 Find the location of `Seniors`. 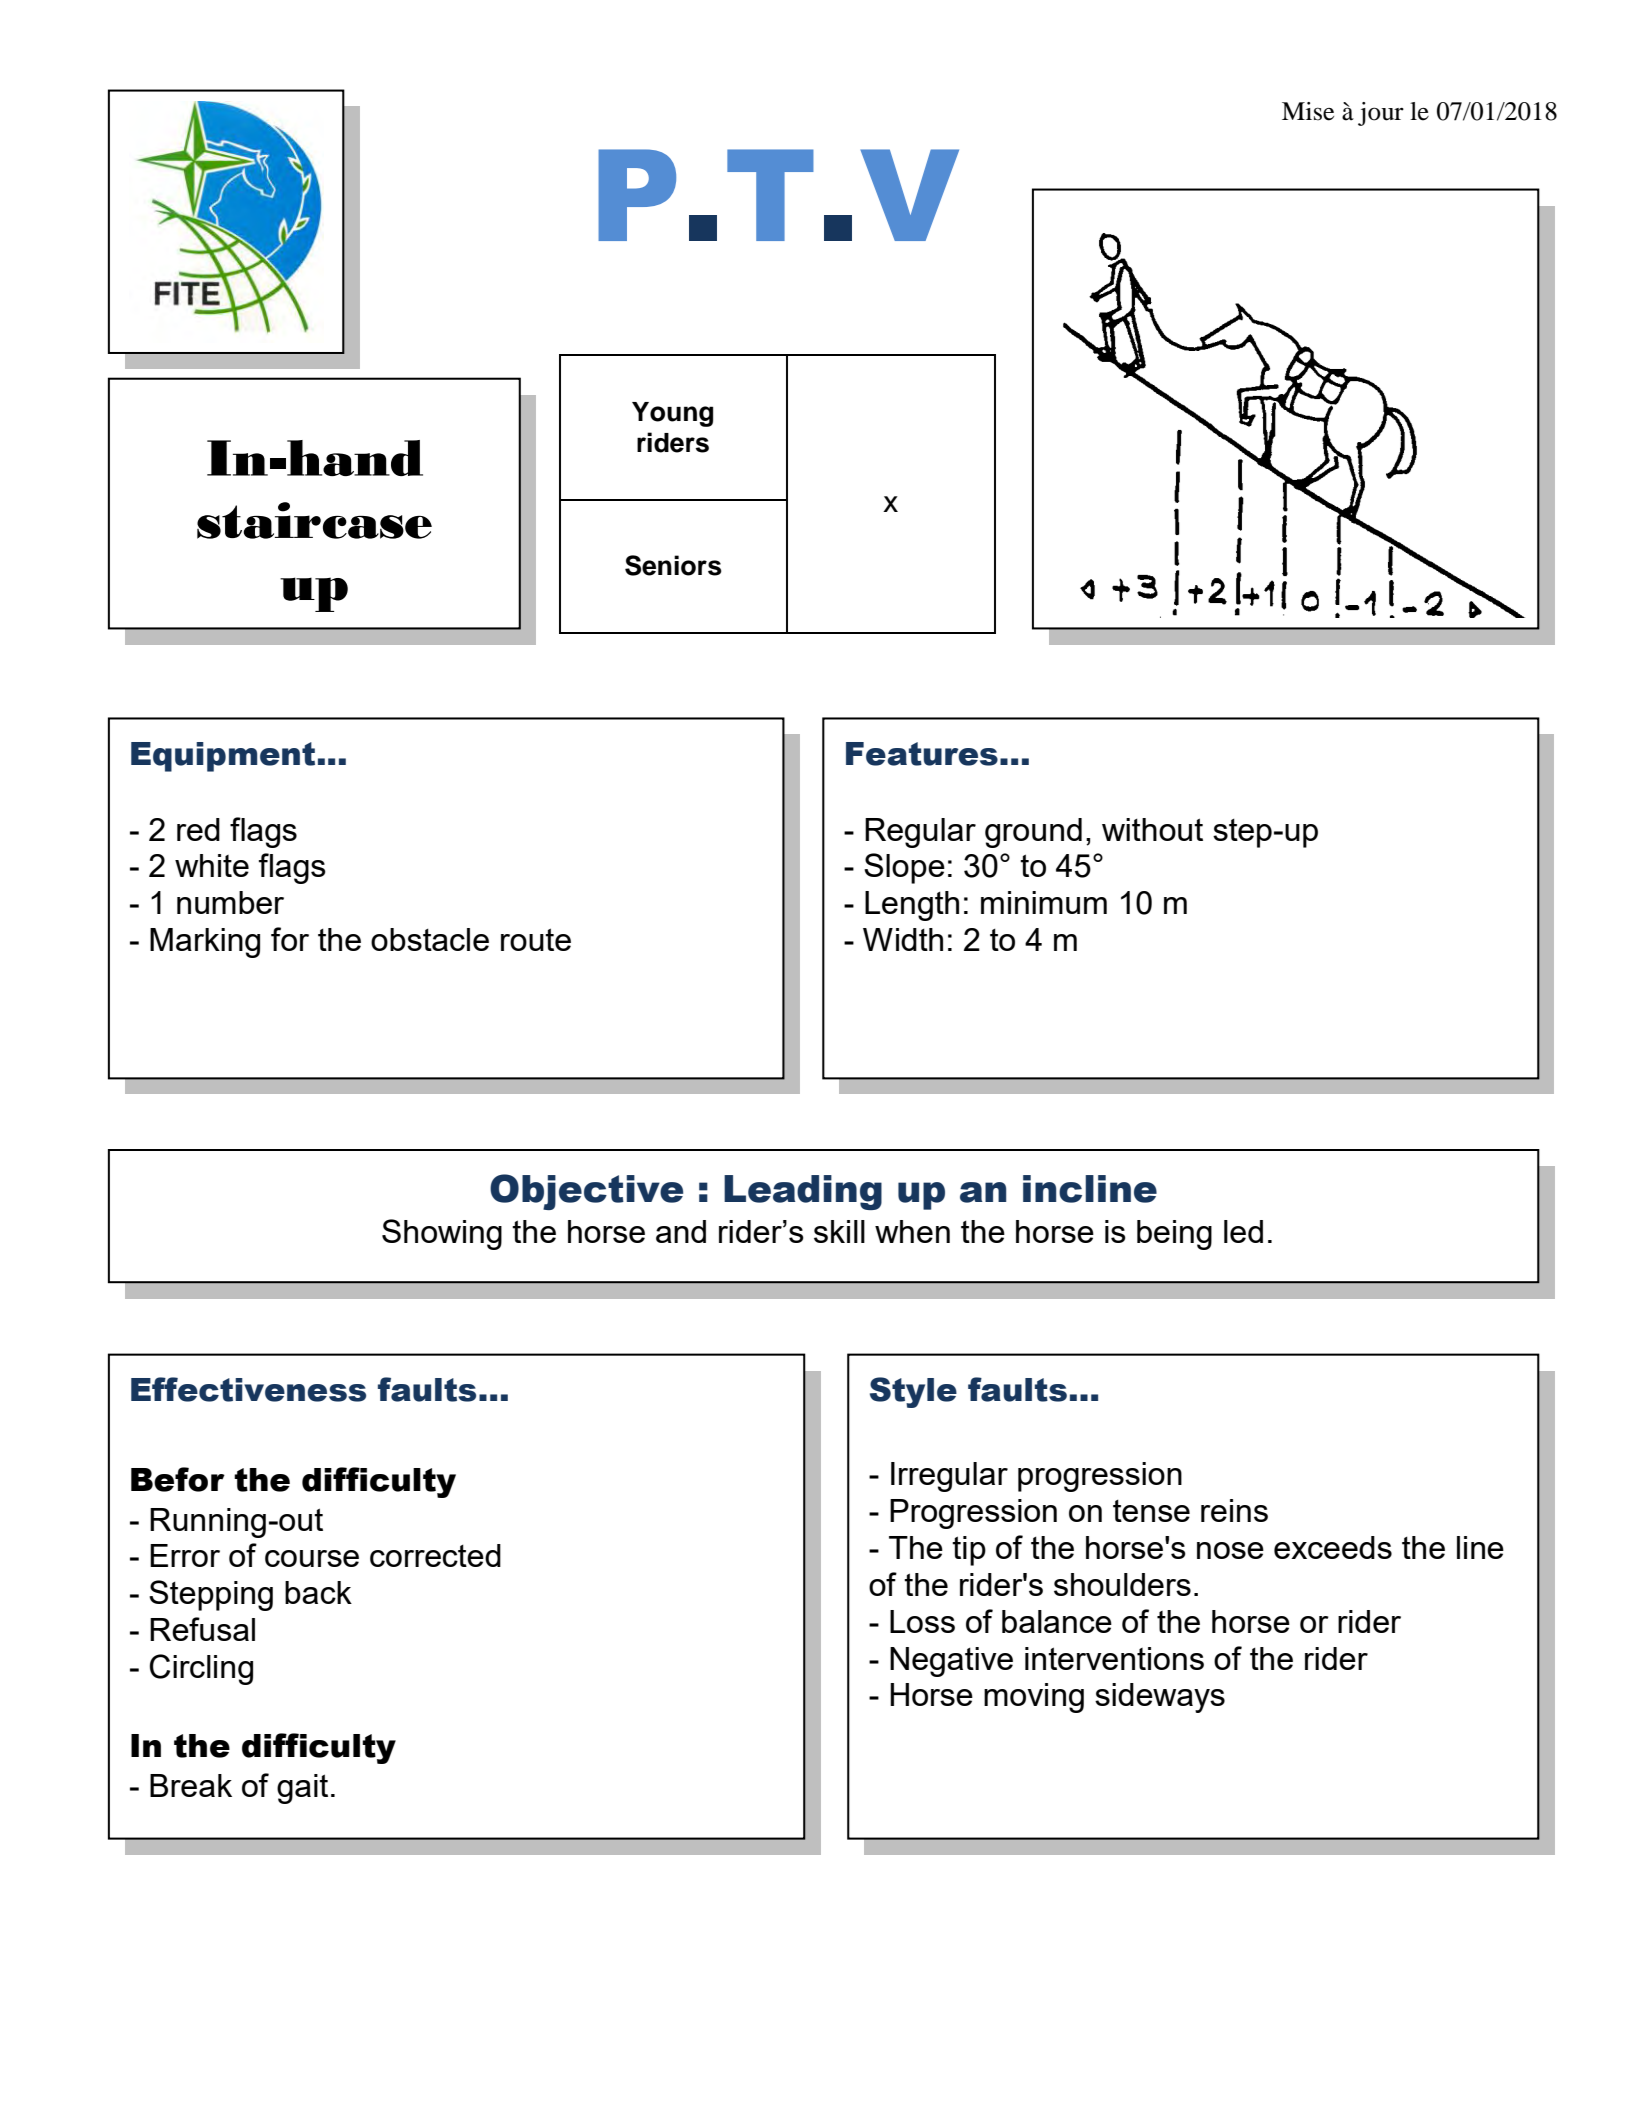

Seniors is located at coordinates (673, 565).
